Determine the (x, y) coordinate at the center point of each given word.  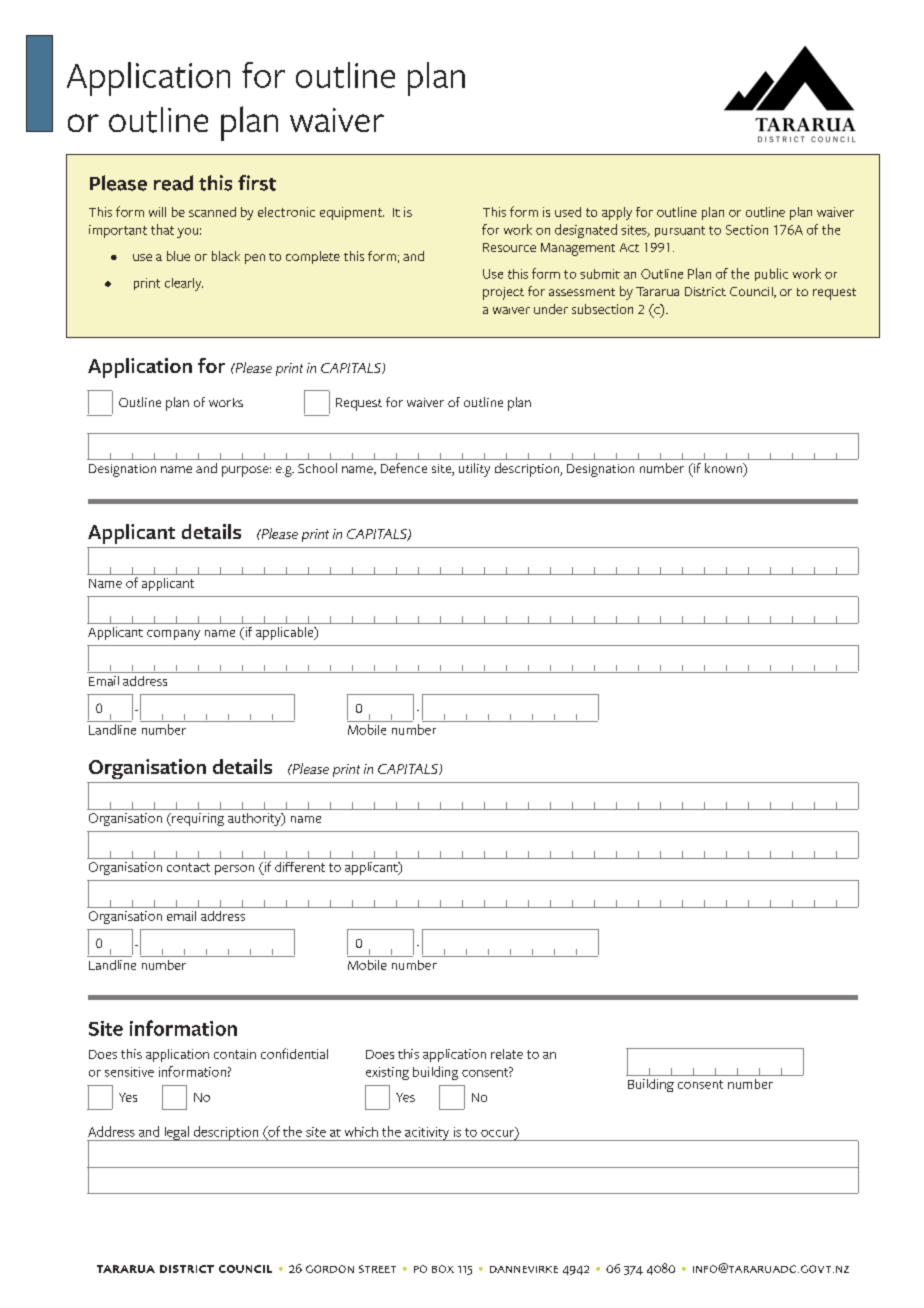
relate (507, 1054)
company (173, 635)
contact (188, 867)
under (551, 309)
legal (176, 1133)
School (317, 468)
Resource (509, 247)
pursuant (680, 231)
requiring (197, 819)
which (361, 1132)
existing (387, 1073)
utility (474, 470)
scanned (212, 212)
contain (235, 1054)
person (234, 870)
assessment (582, 292)
